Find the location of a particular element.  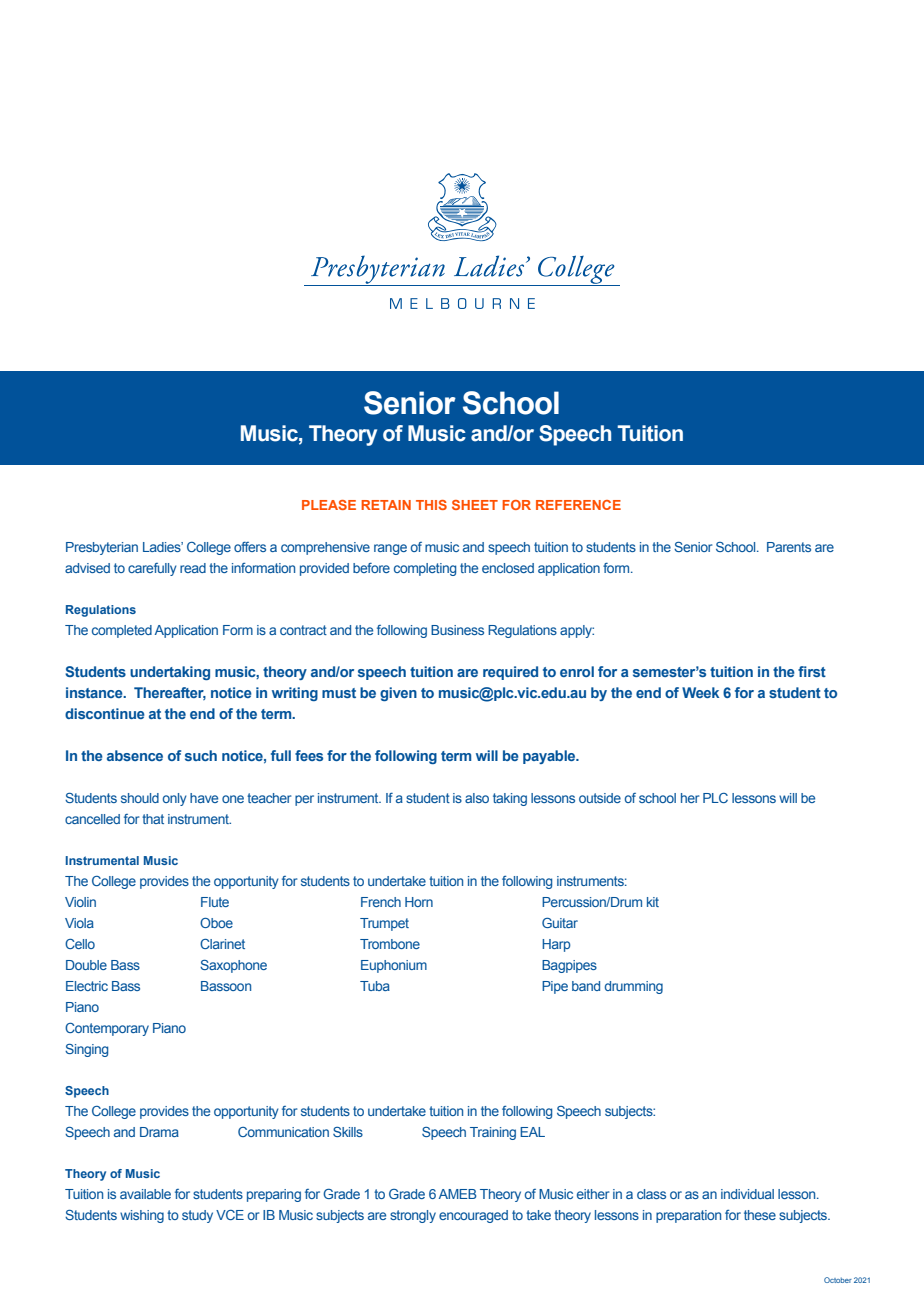

Horn is located at coordinates (419, 902).
